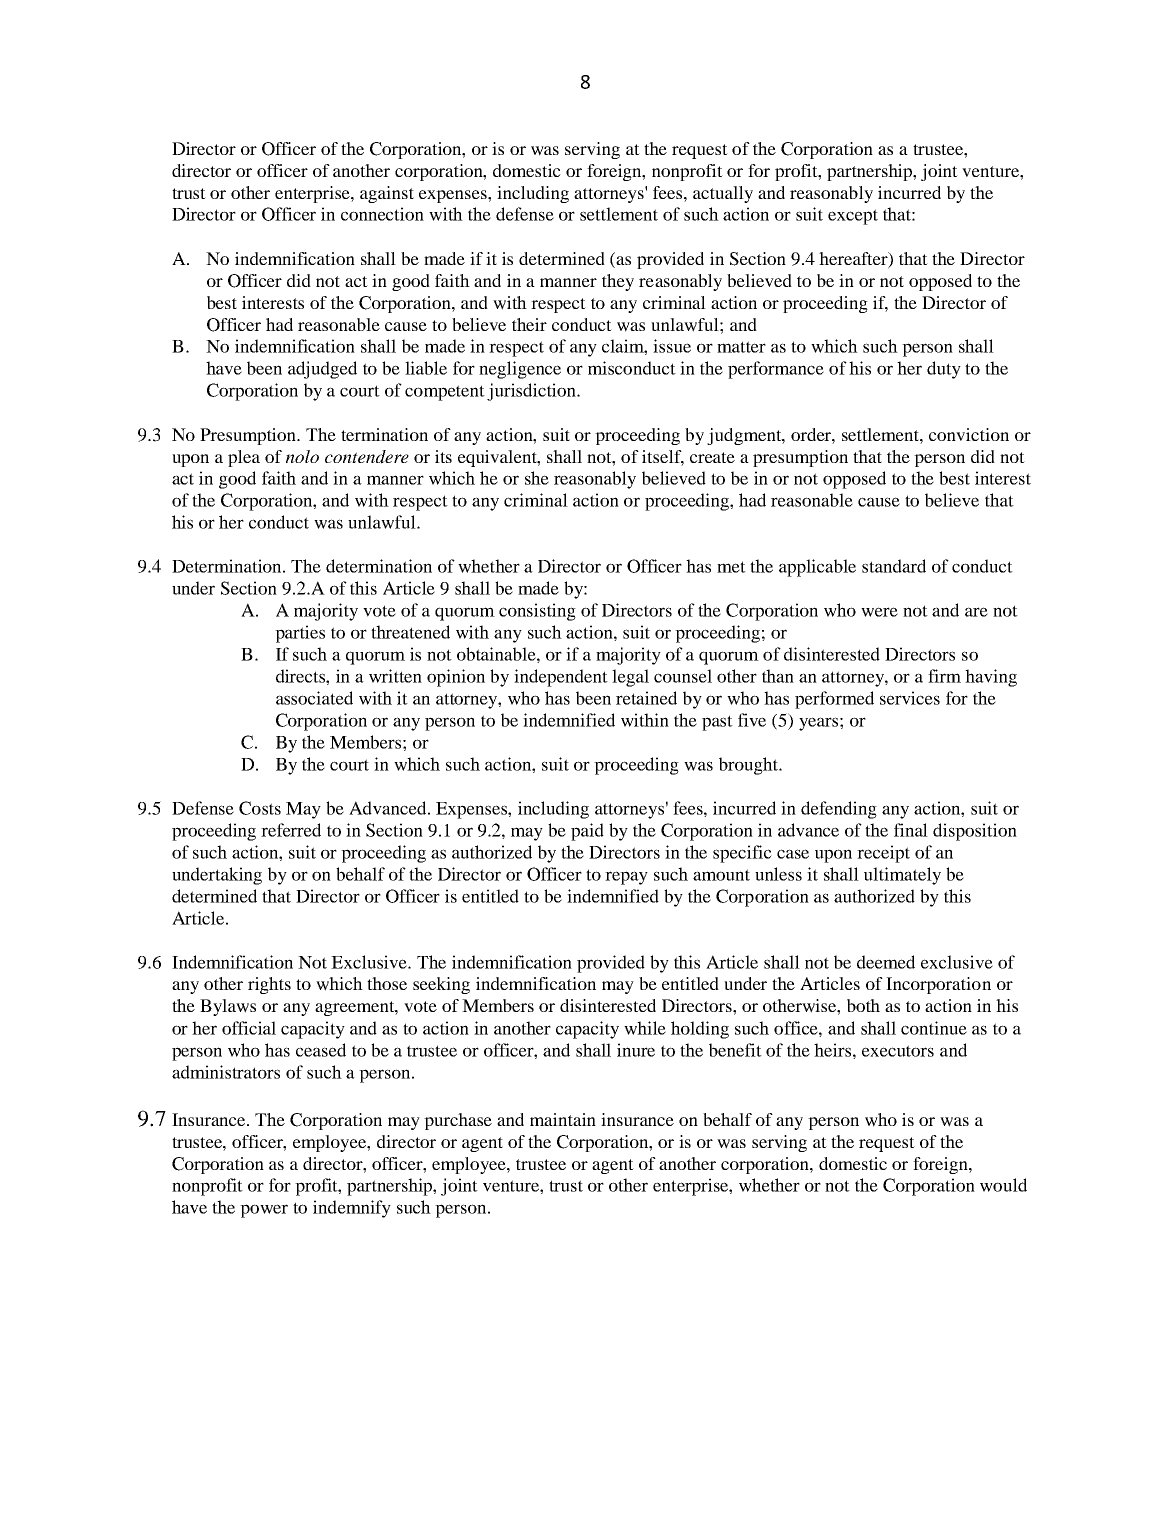 The image size is (1170, 1514). What do you see at coordinates (902, 876) in the page?
I see `ultimately` at bounding box center [902, 876].
